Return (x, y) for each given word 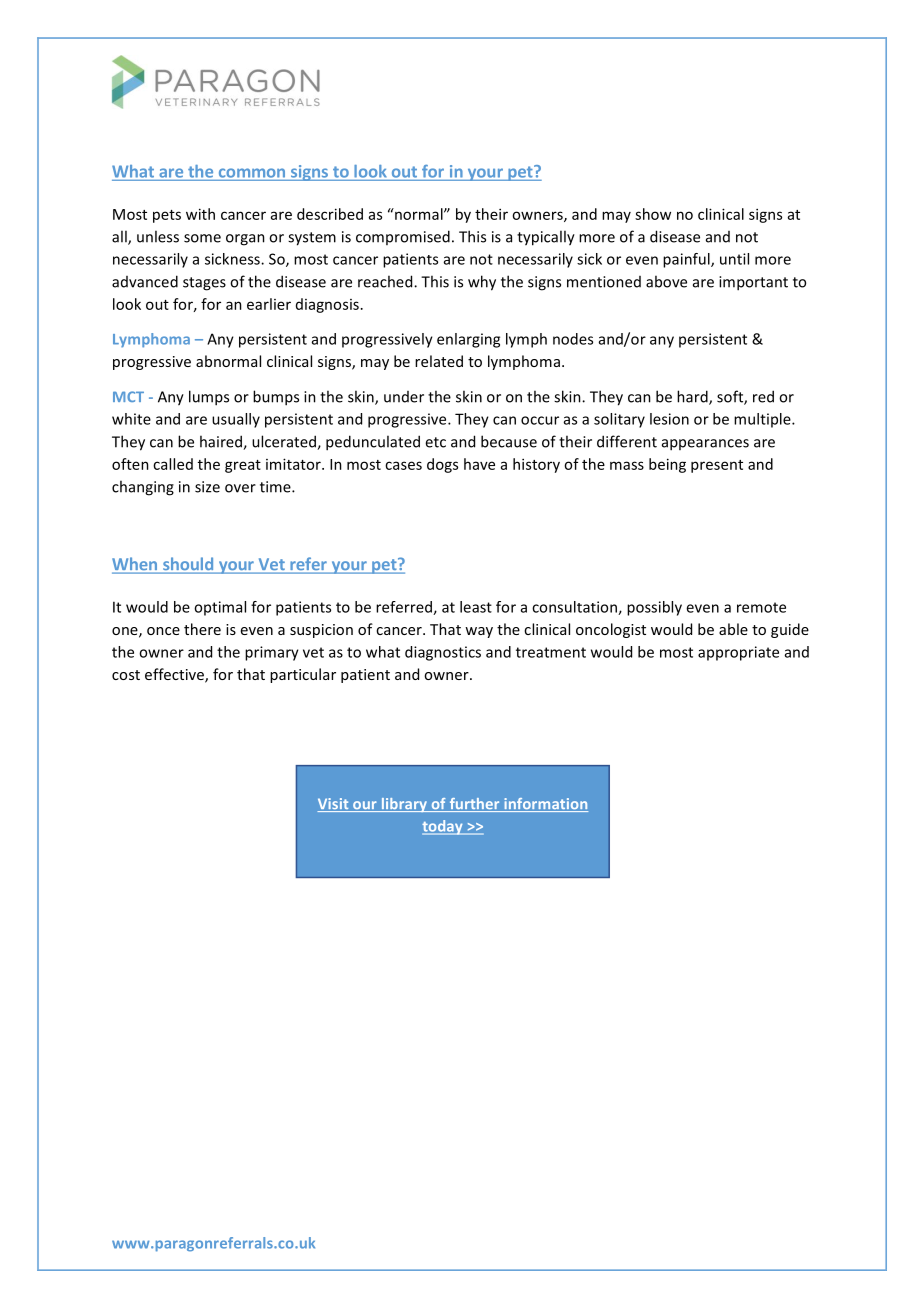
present (717, 466)
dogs (442, 465)
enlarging (468, 340)
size (207, 487)
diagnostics (443, 653)
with (200, 214)
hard (693, 397)
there (202, 629)
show (653, 214)
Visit (334, 805)
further (474, 805)
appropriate (738, 653)
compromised (403, 237)
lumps (209, 398)
